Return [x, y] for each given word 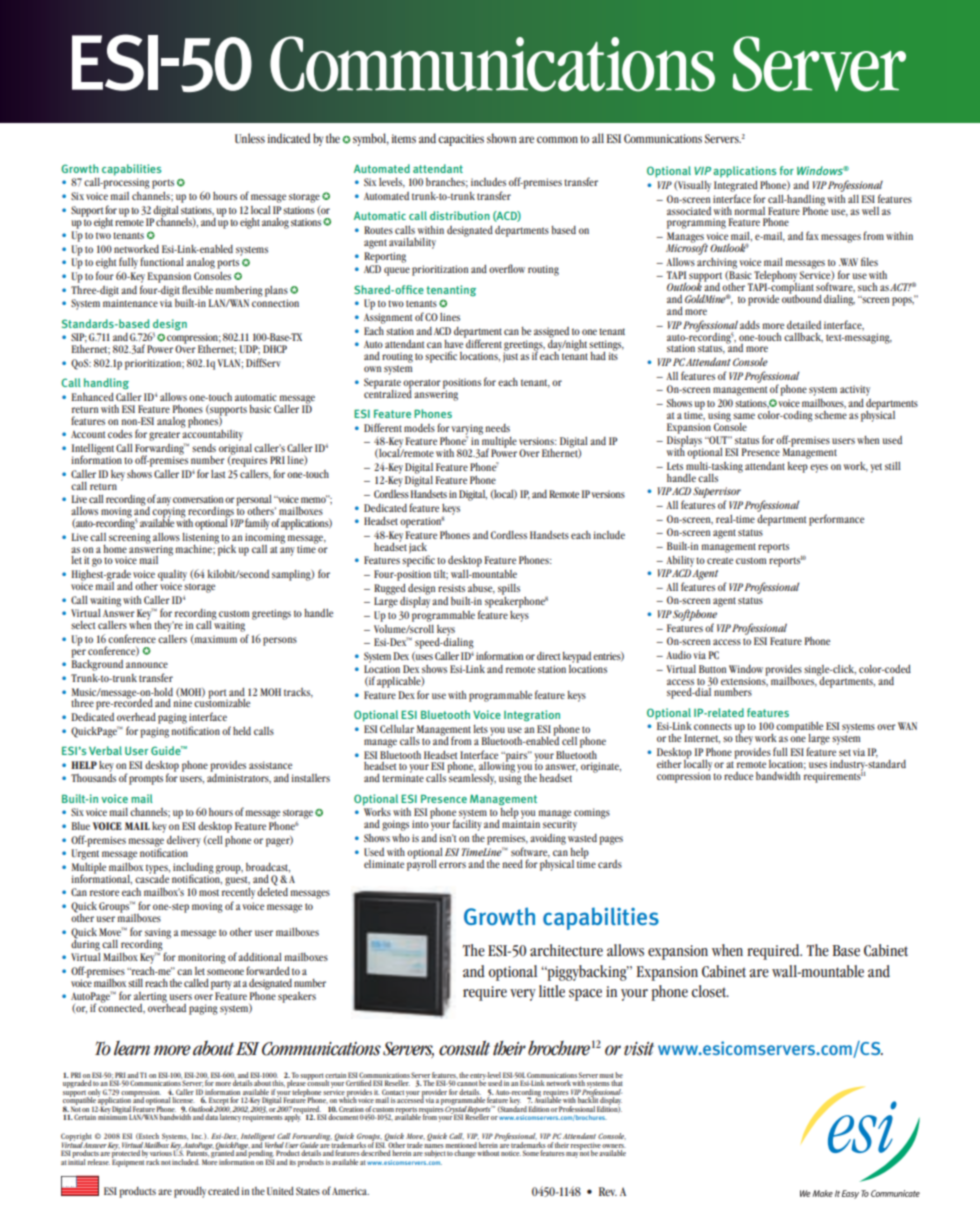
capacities [461, 140]
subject [435, 1153]
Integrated [736, 186]
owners [614, 1146]
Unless [250, 138]
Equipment [129, 1162]
